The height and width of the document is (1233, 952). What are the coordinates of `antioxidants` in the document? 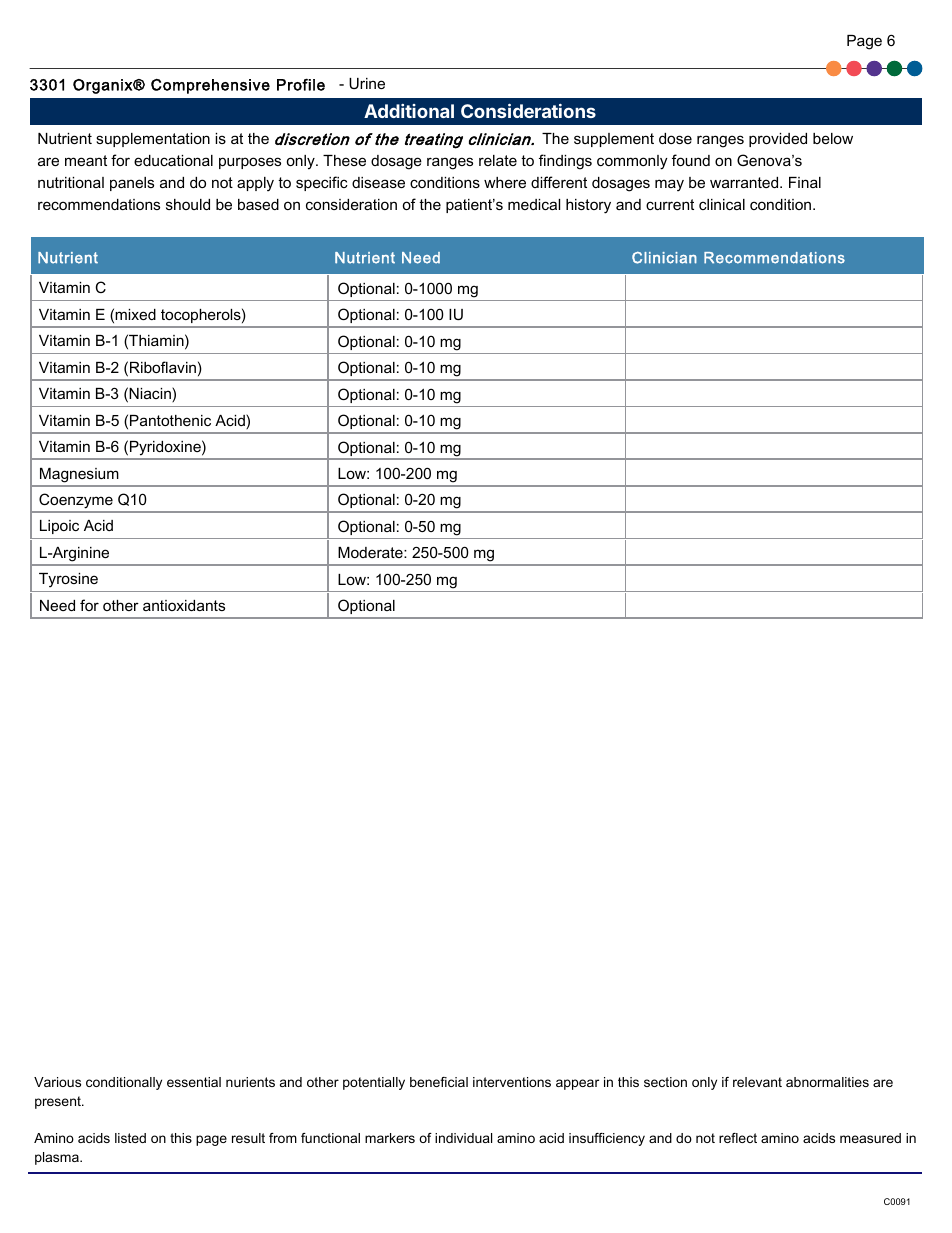 It's located at (184, 605).
